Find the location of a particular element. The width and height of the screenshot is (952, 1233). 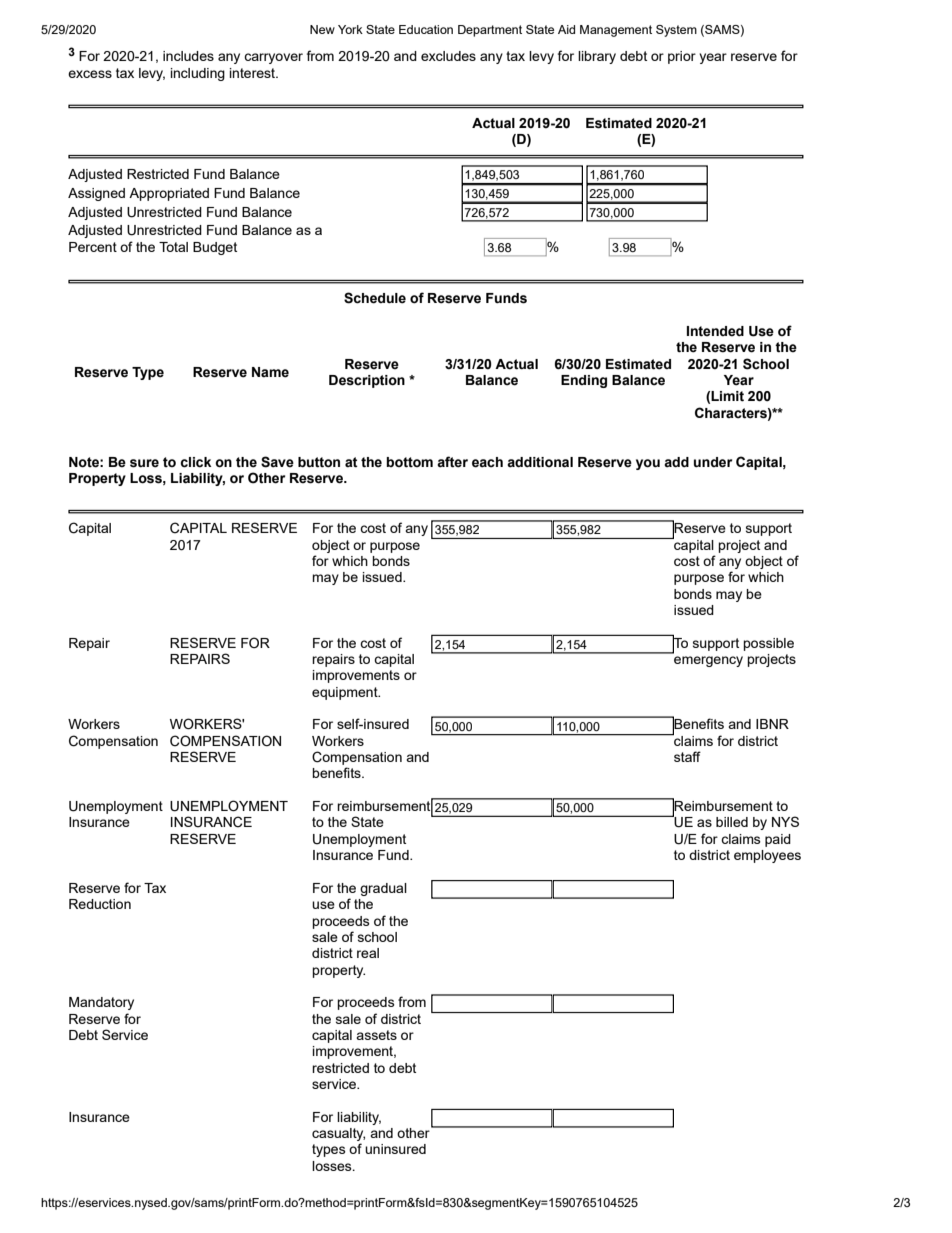

assets is located at coordinates (376, 1035).
